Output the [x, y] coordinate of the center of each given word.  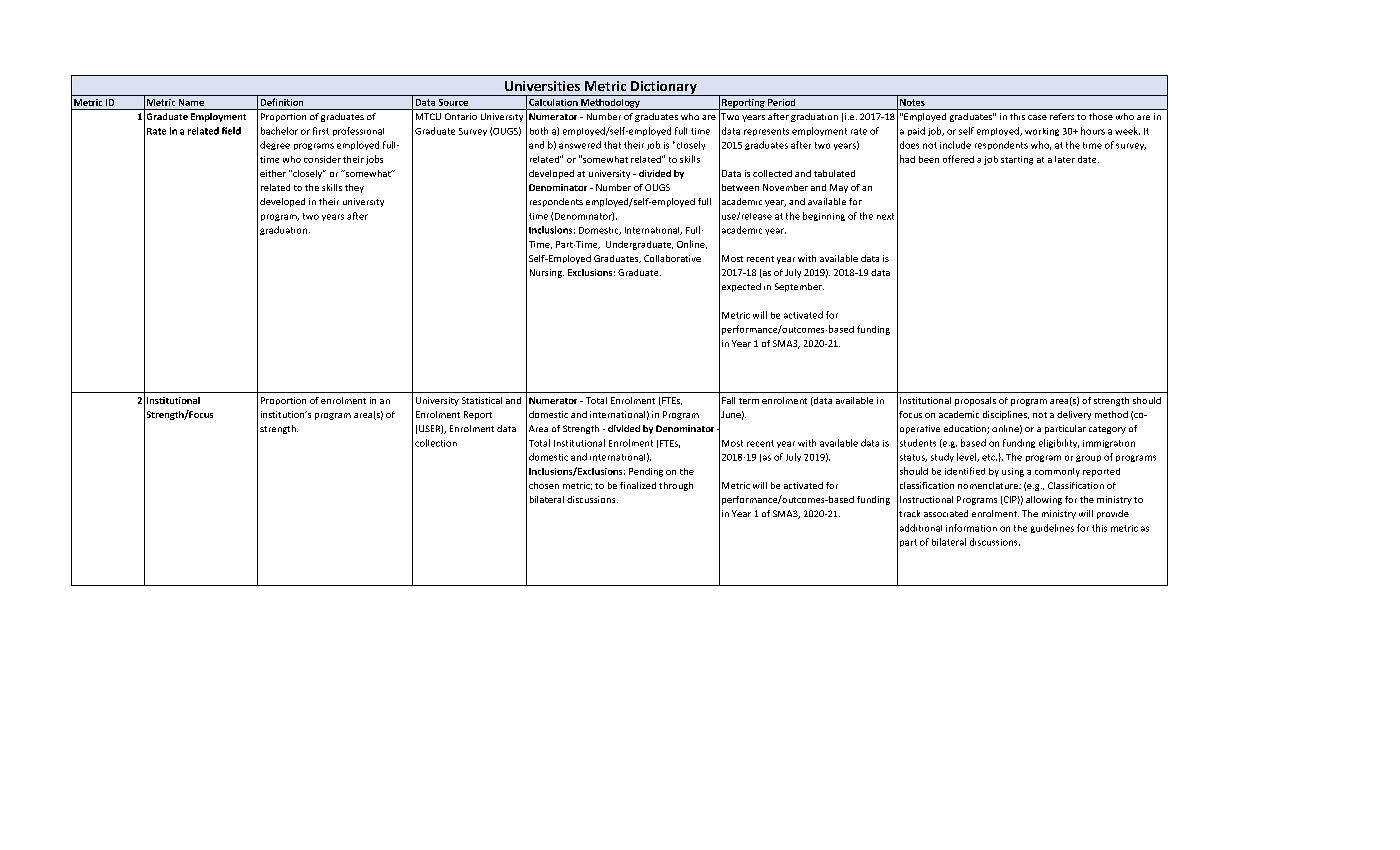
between [740, 187]
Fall [728, 400]
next [885, 216]
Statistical [482, 400]
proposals [975, 401]
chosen [544, 485]
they [354, 188]
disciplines [1006, 415]
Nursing [547, 273]
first [321, 131]
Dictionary [664, 88]
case [1037, 117]
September [799, 287]
